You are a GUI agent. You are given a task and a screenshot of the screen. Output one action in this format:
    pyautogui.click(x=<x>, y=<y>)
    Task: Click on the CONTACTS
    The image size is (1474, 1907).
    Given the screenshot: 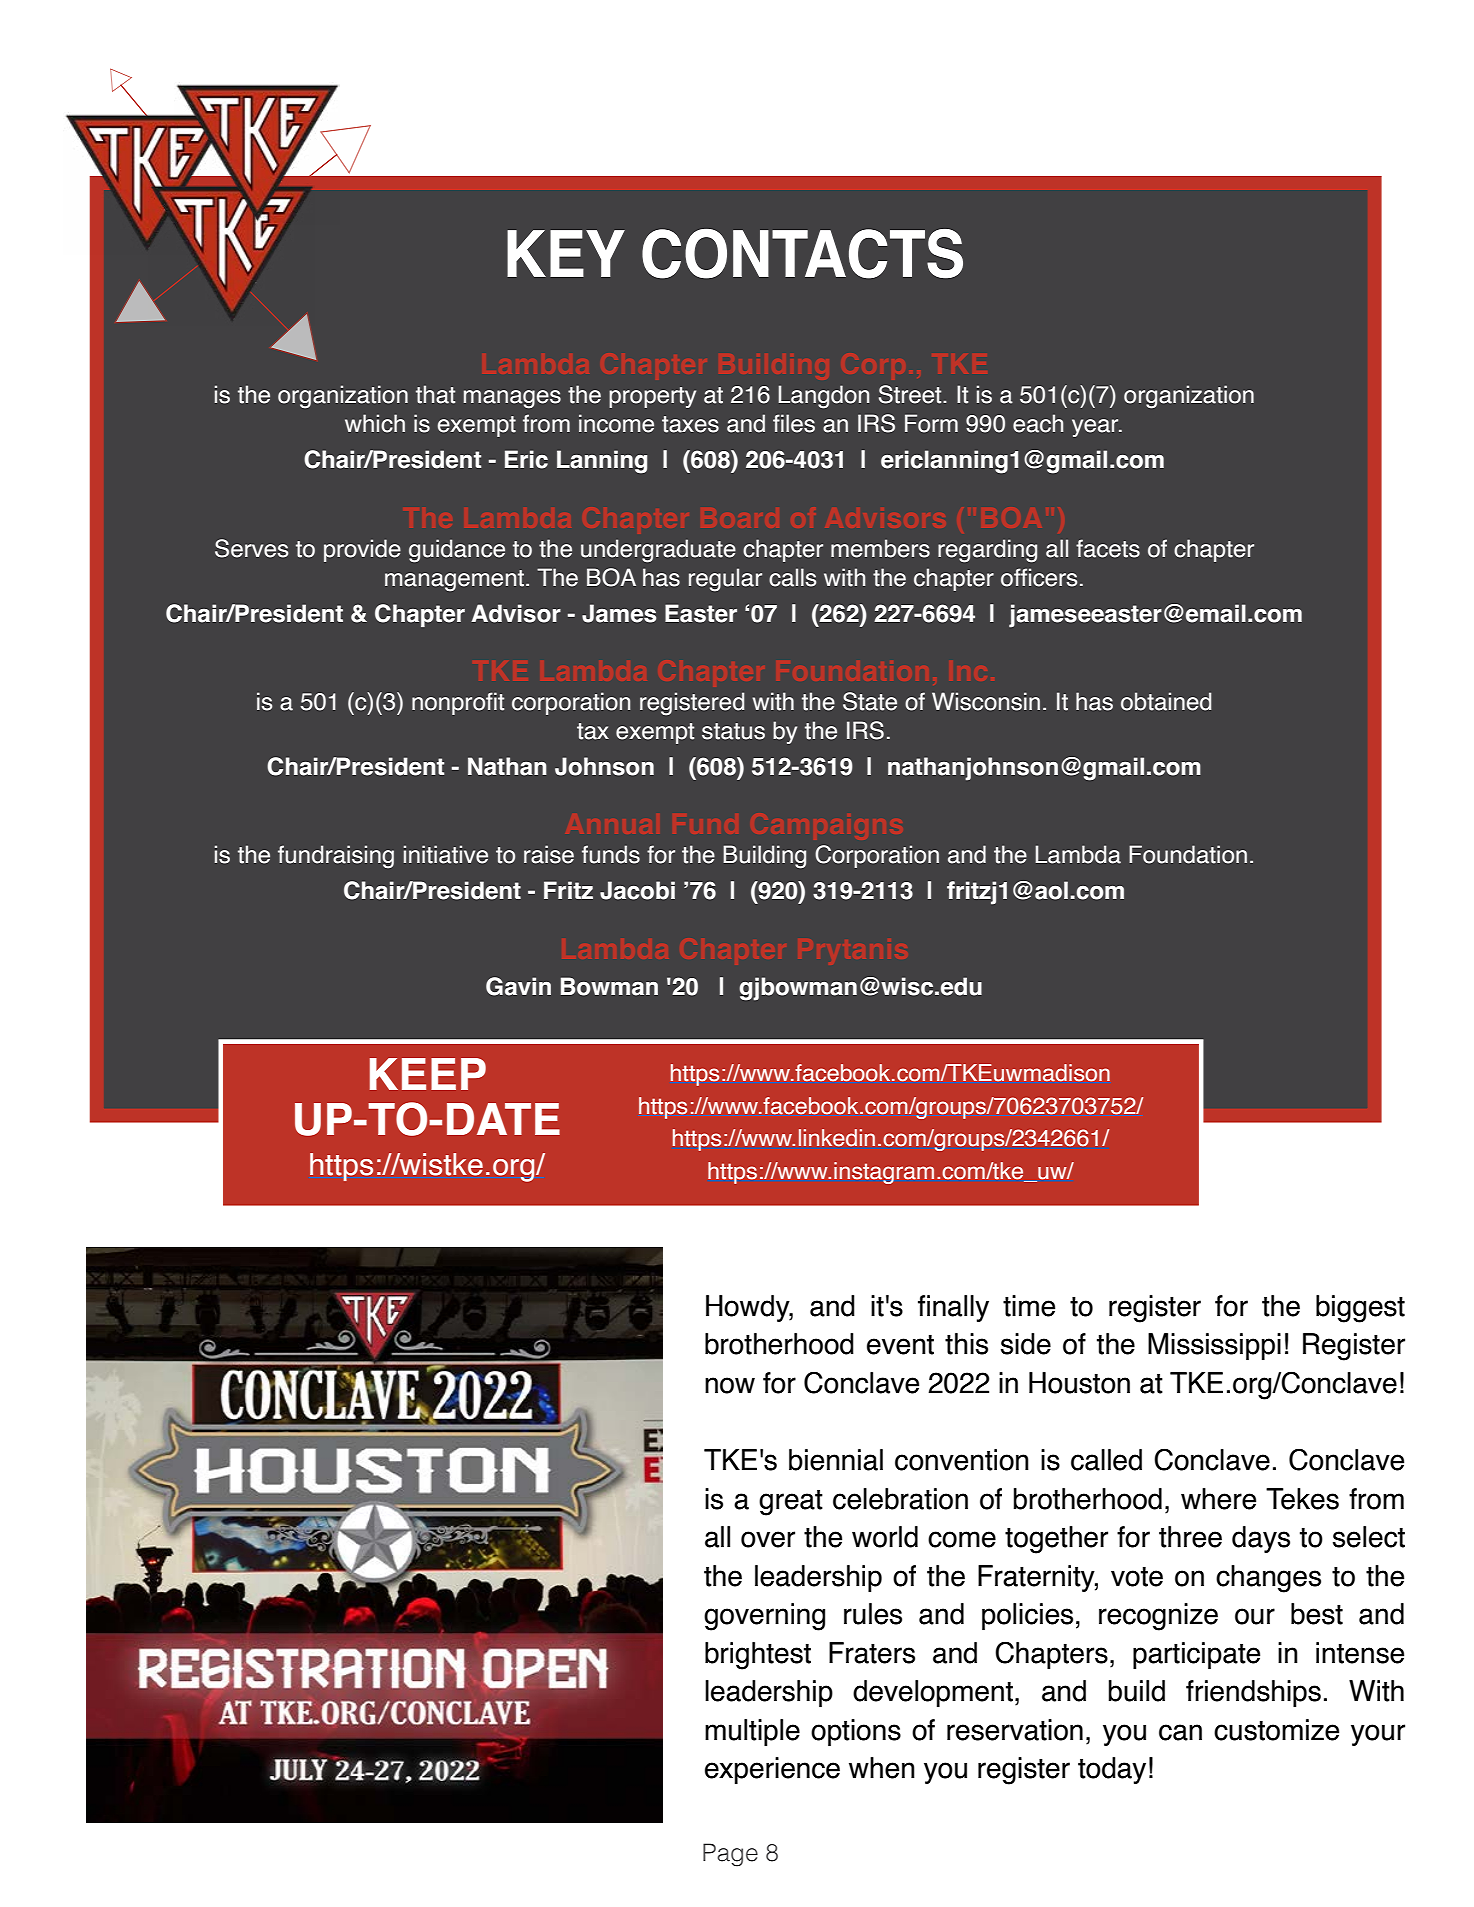 What is the action you would take?
    pyautogui.click(x=802, y=254)
